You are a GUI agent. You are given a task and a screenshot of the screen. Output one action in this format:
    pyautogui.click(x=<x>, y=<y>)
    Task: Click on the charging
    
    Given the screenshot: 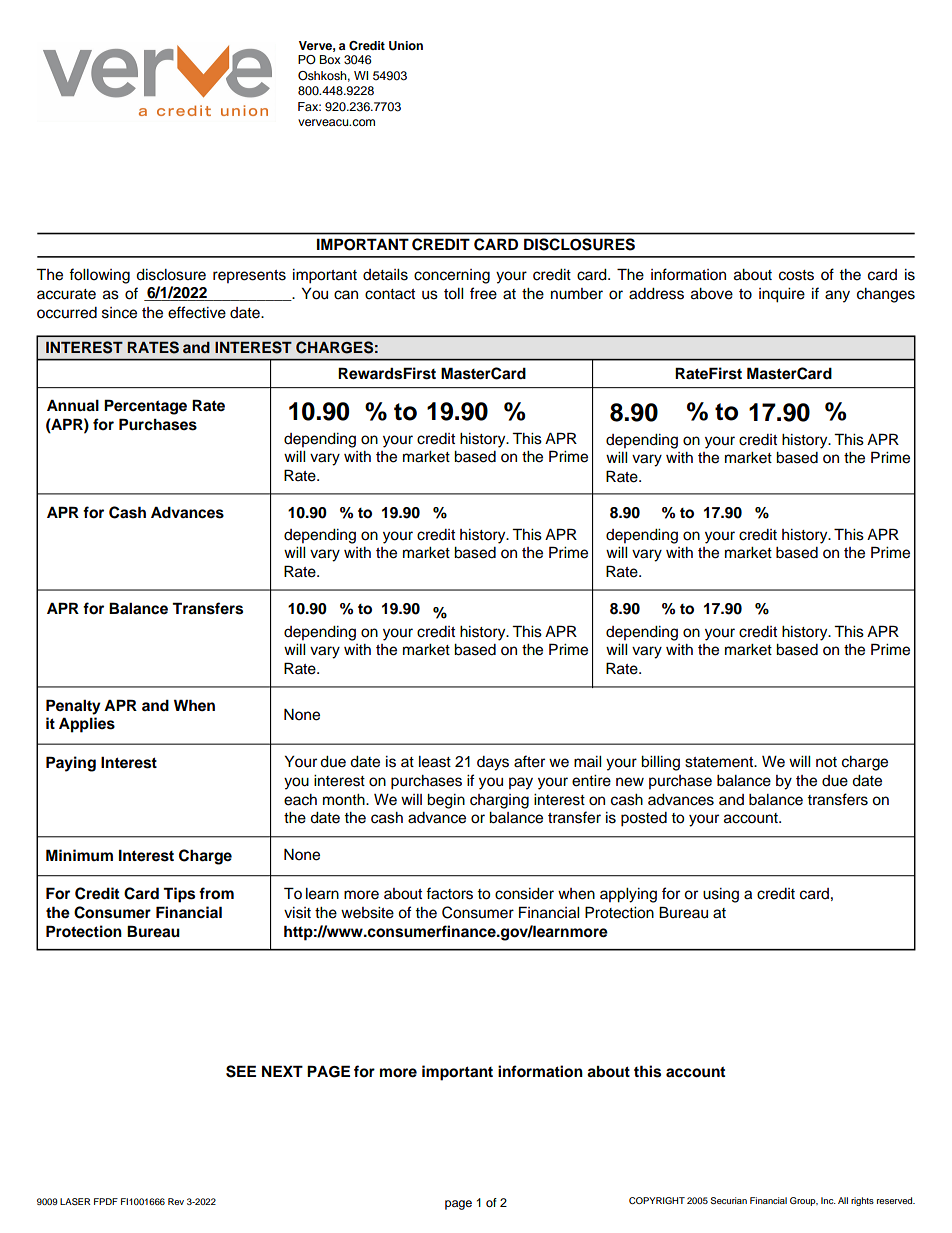 What is the action you would take?
    pyautogui.click(x=499, y=801)
